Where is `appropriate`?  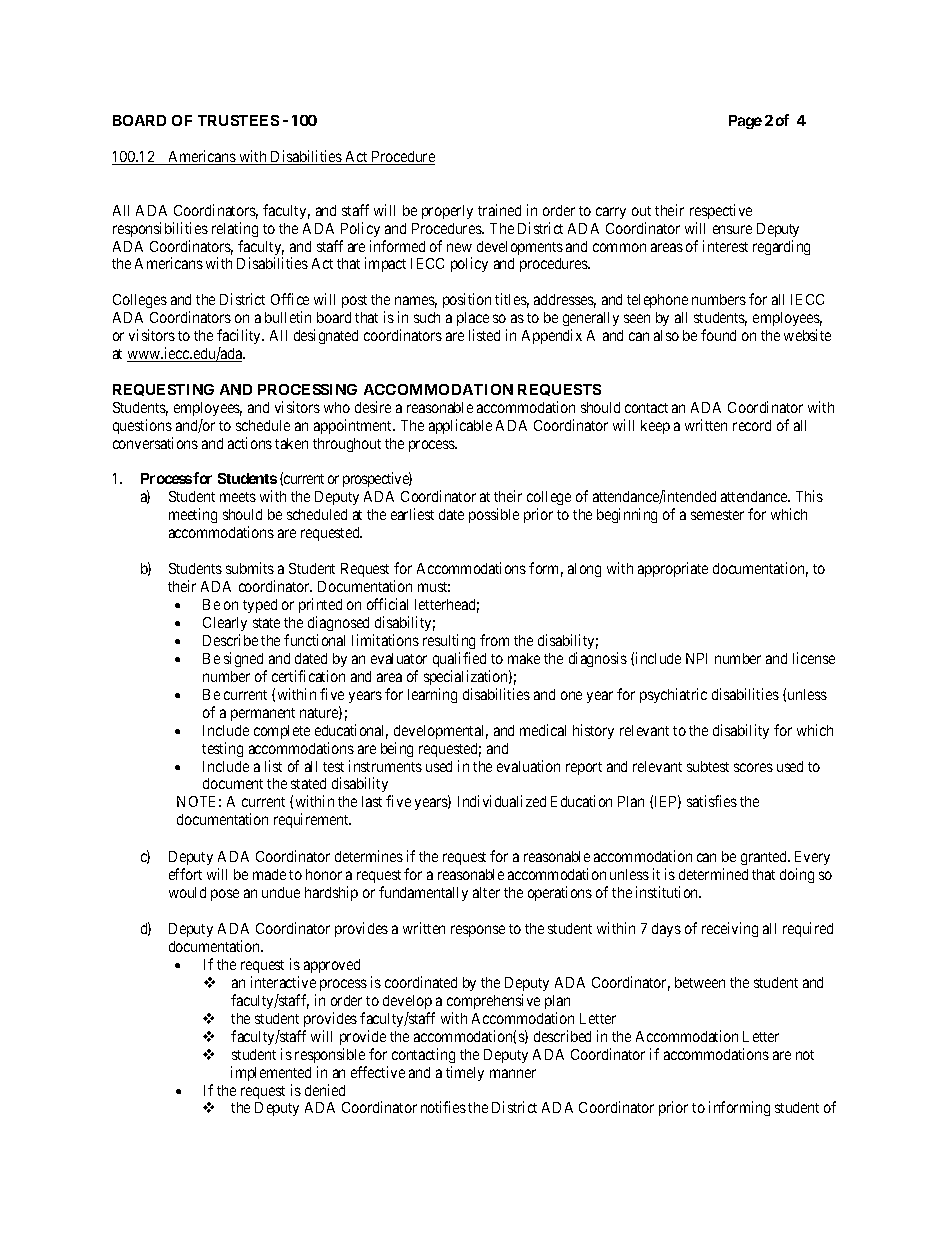
appropriate is located at coordinates (673, 569).
